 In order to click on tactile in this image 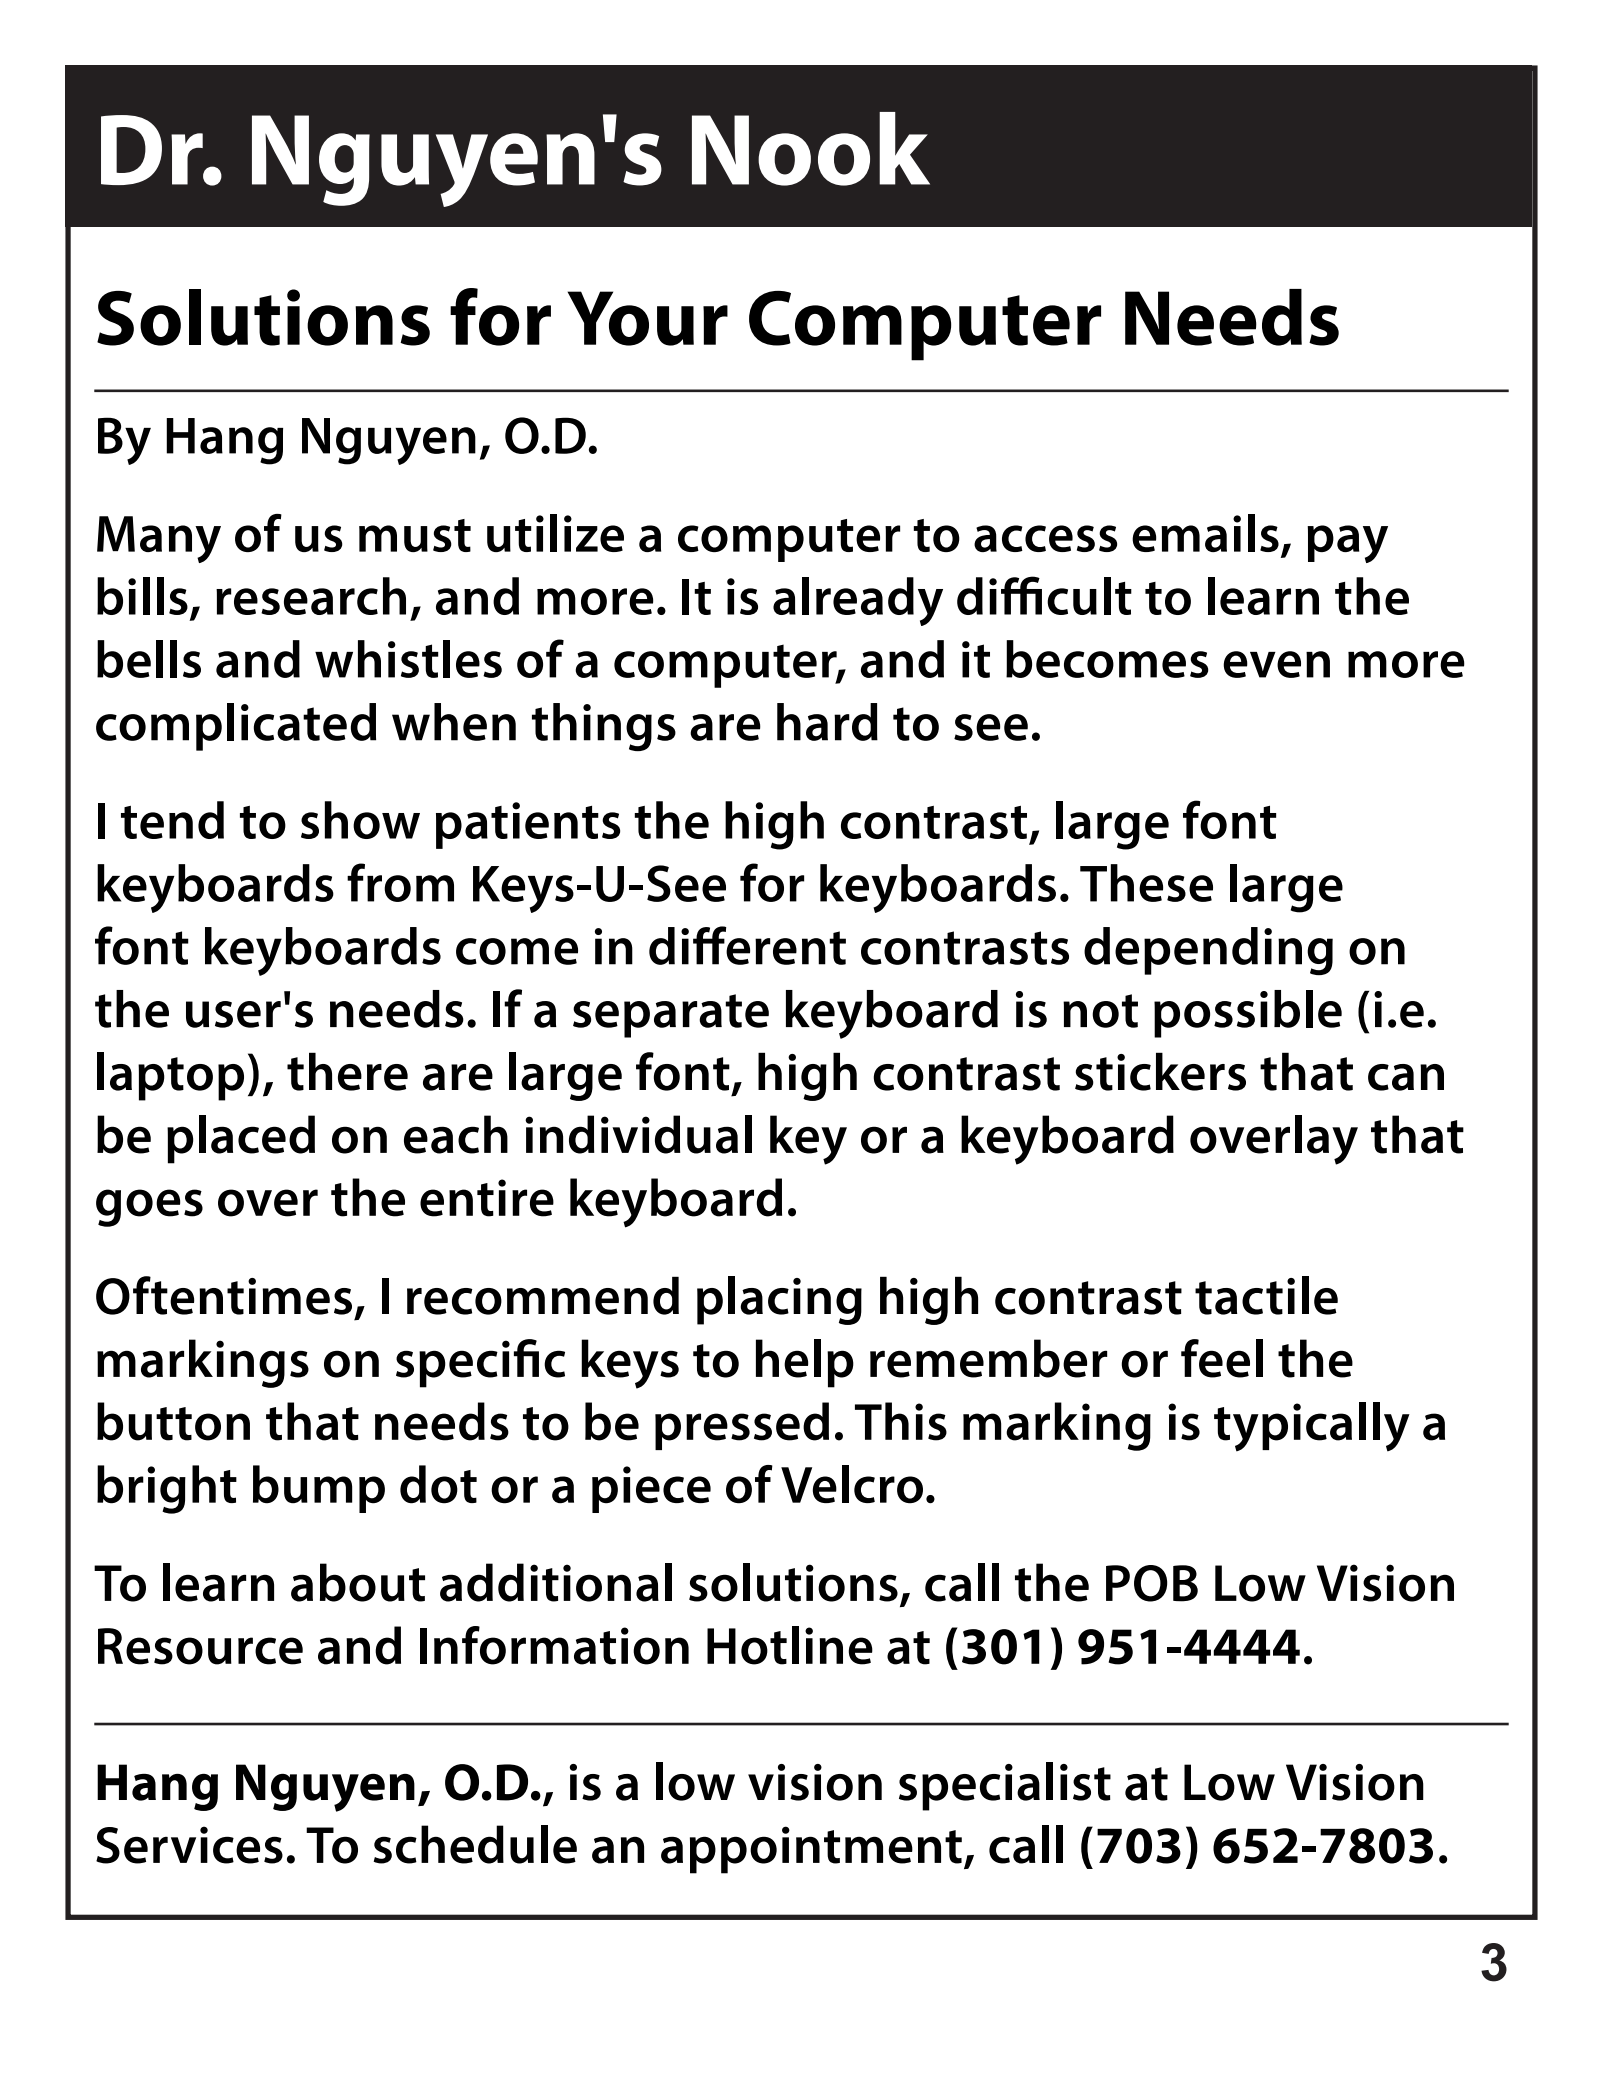, I will do `click(1266, 1295)`.
